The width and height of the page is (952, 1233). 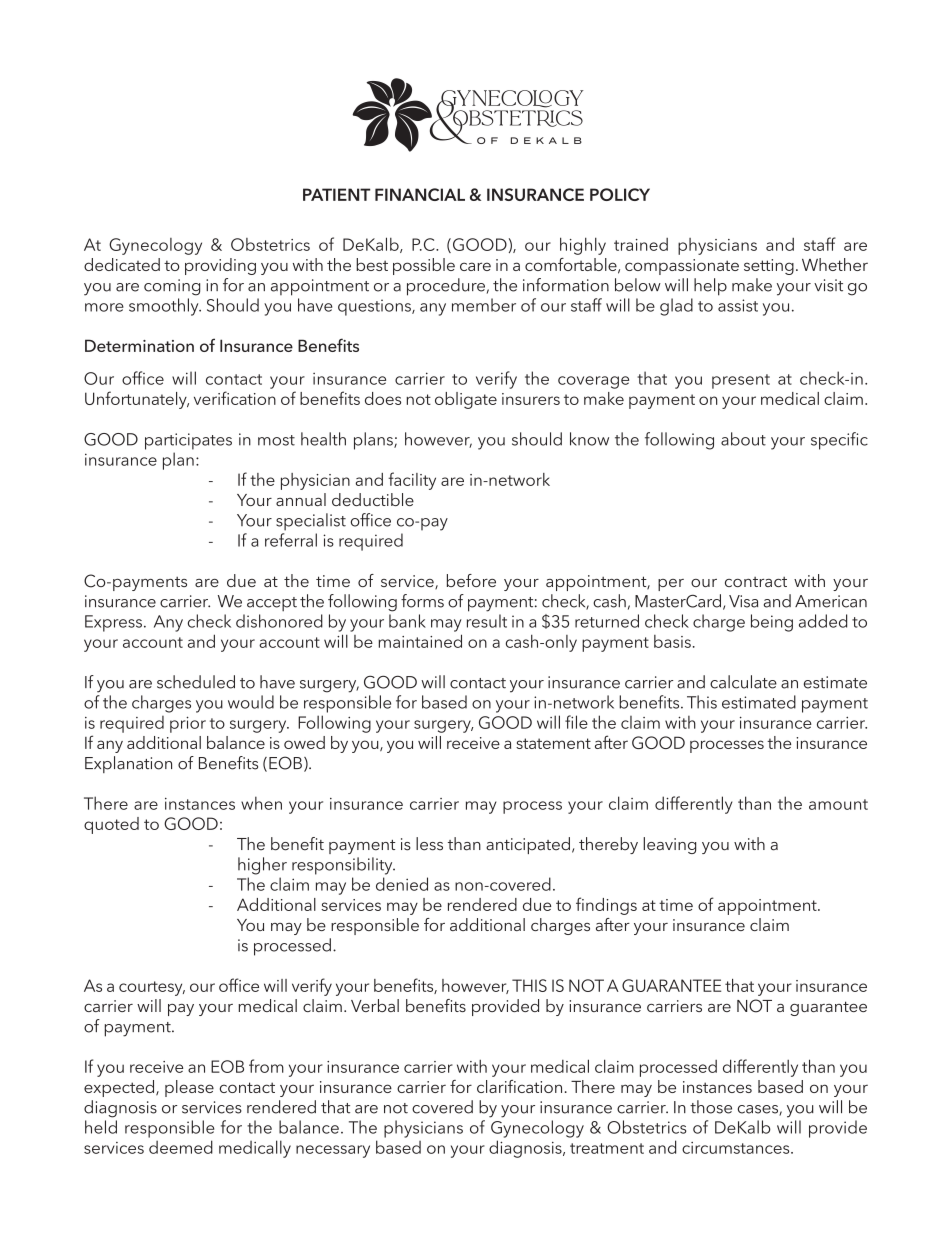 I want to click on prior, so click(x=188, y=724).
